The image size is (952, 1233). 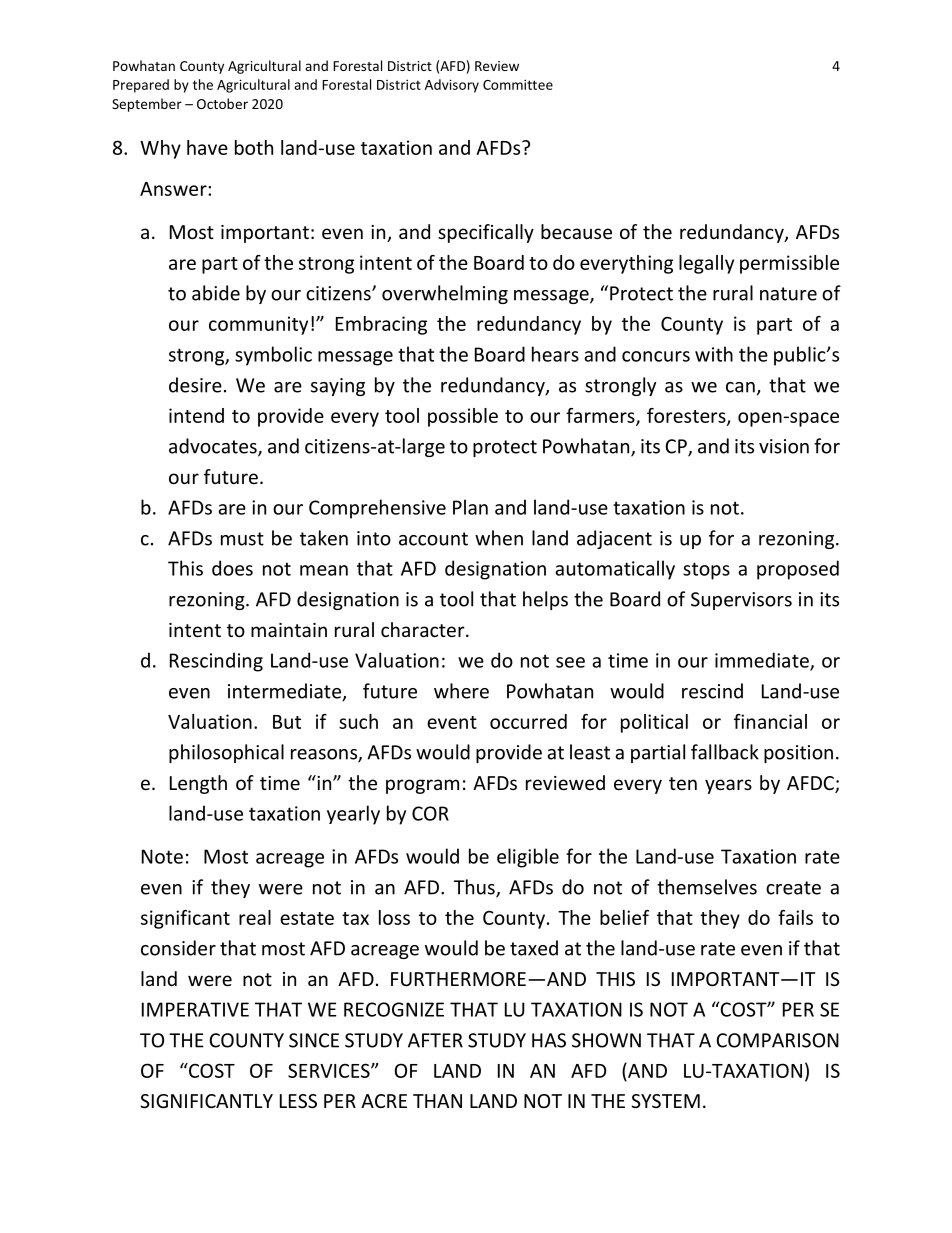 I want to click on years, so click(x=728, y=786).
